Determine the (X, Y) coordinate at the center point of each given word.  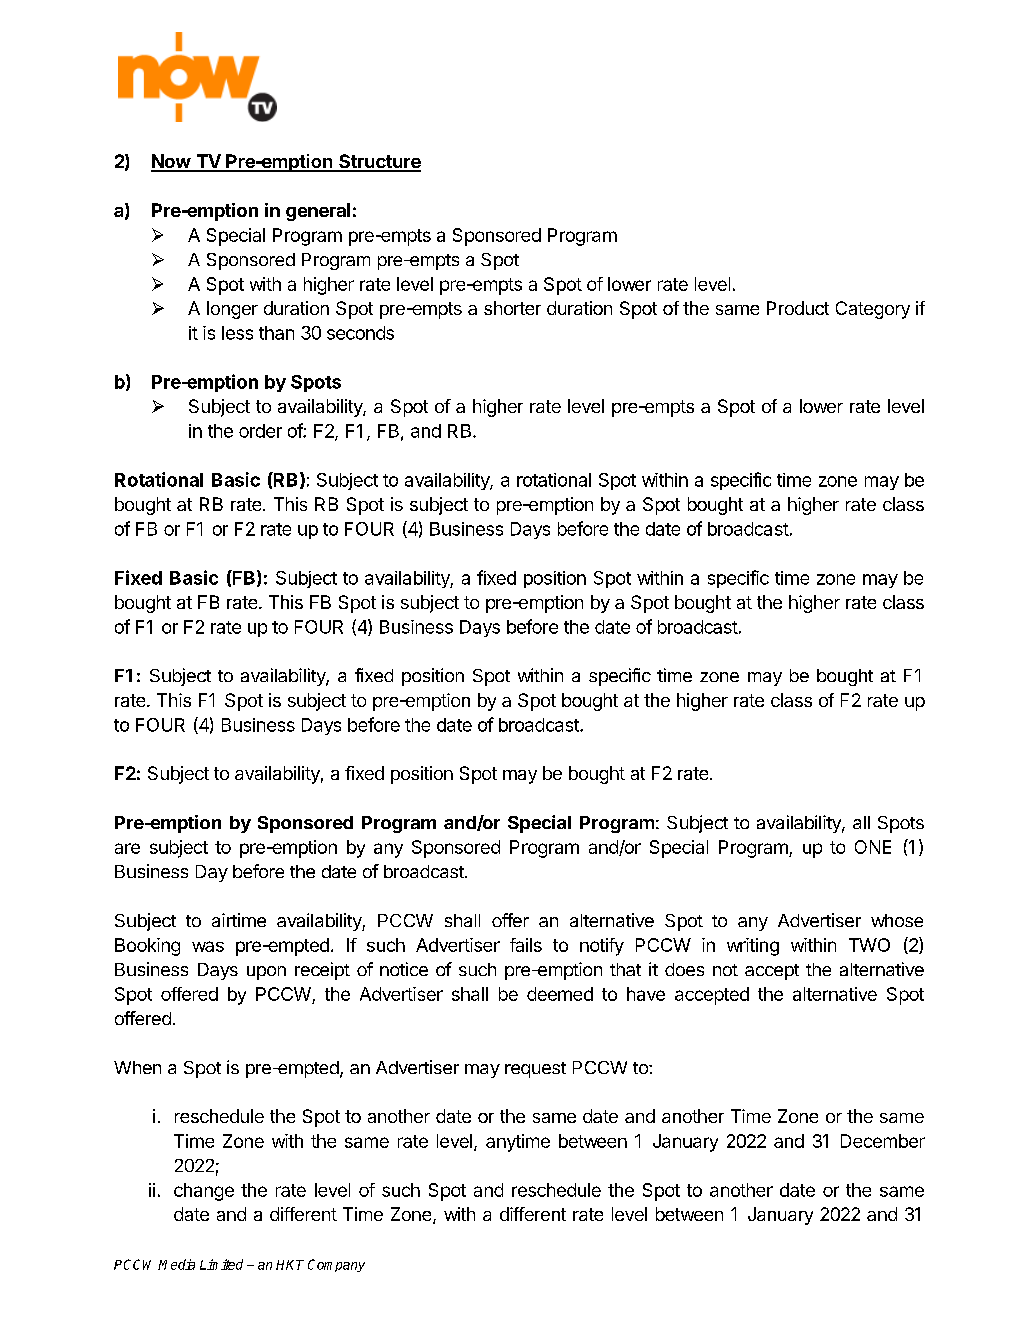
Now (171, 162)
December (883, 1141)
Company (336, 1265)
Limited (221, 1264)
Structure (379, 162)
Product (798, 308)
